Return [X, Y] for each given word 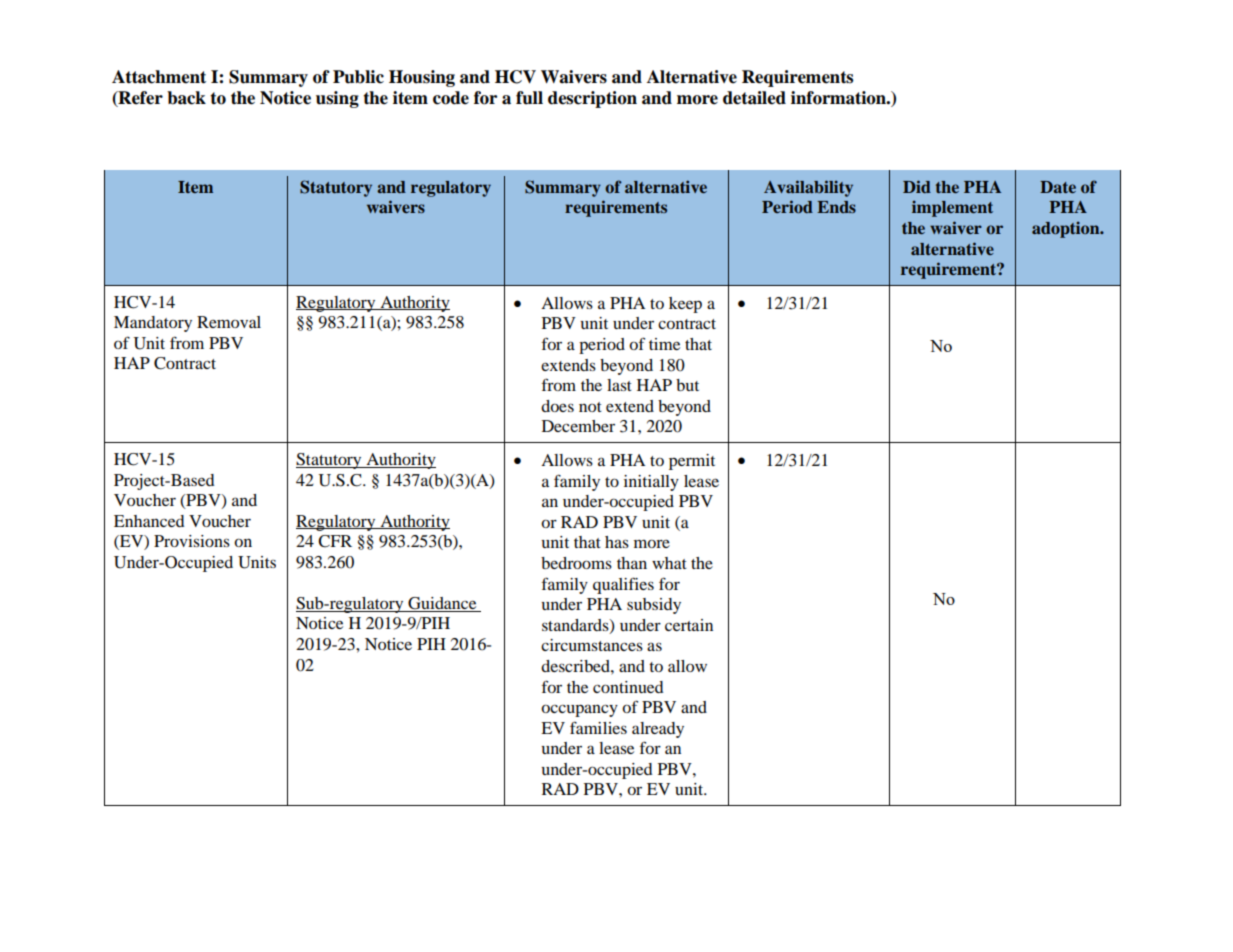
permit [692, 462]
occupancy [579, 710]
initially [651, 483]
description [592, 99]
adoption [1067, 229]
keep [685, 305]
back [186, 98]
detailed [754, 98]
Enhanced [149, 521]
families [598, 727]
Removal [229, 322]
